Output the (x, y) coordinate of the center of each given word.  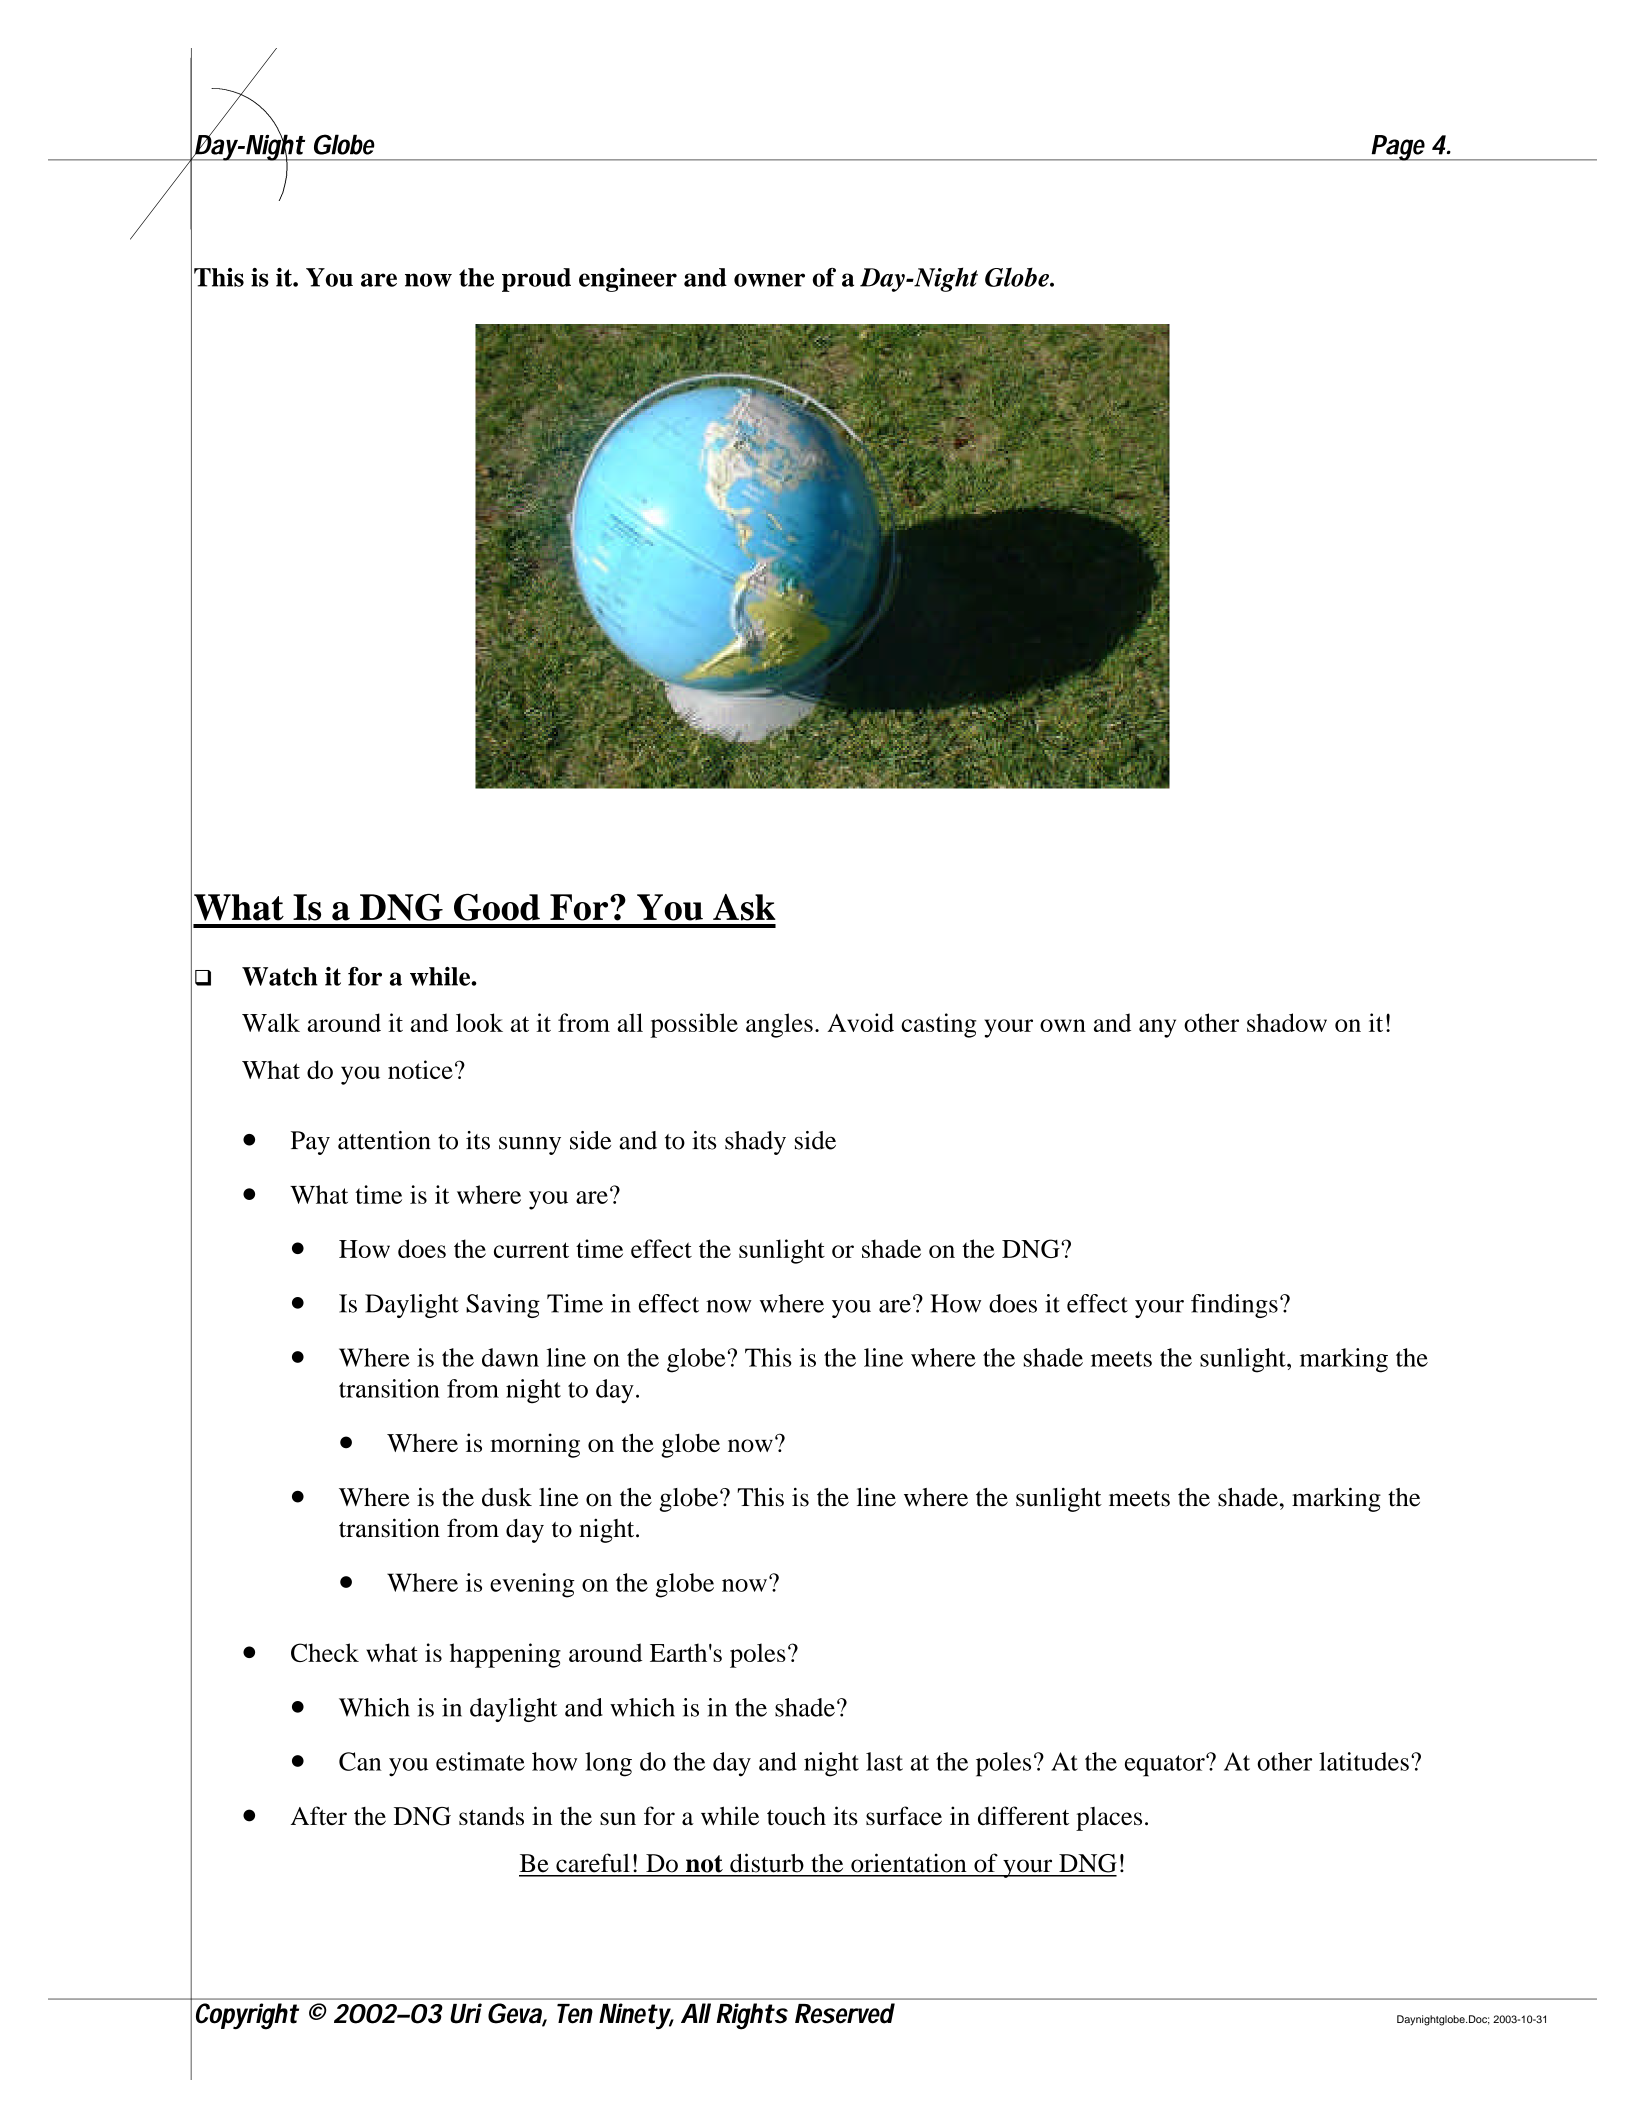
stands (491, 1815)
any (1157, 1028)
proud (536, 280)
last (884, 1761)
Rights (752, 2016)
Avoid (860, 1022)
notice (420, 1069)
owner (769, 280)
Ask (744, 907)
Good (497, 907)
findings (1234, 1306)
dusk (507, 1497)
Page (1398, 148)
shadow (1287, 1022)
